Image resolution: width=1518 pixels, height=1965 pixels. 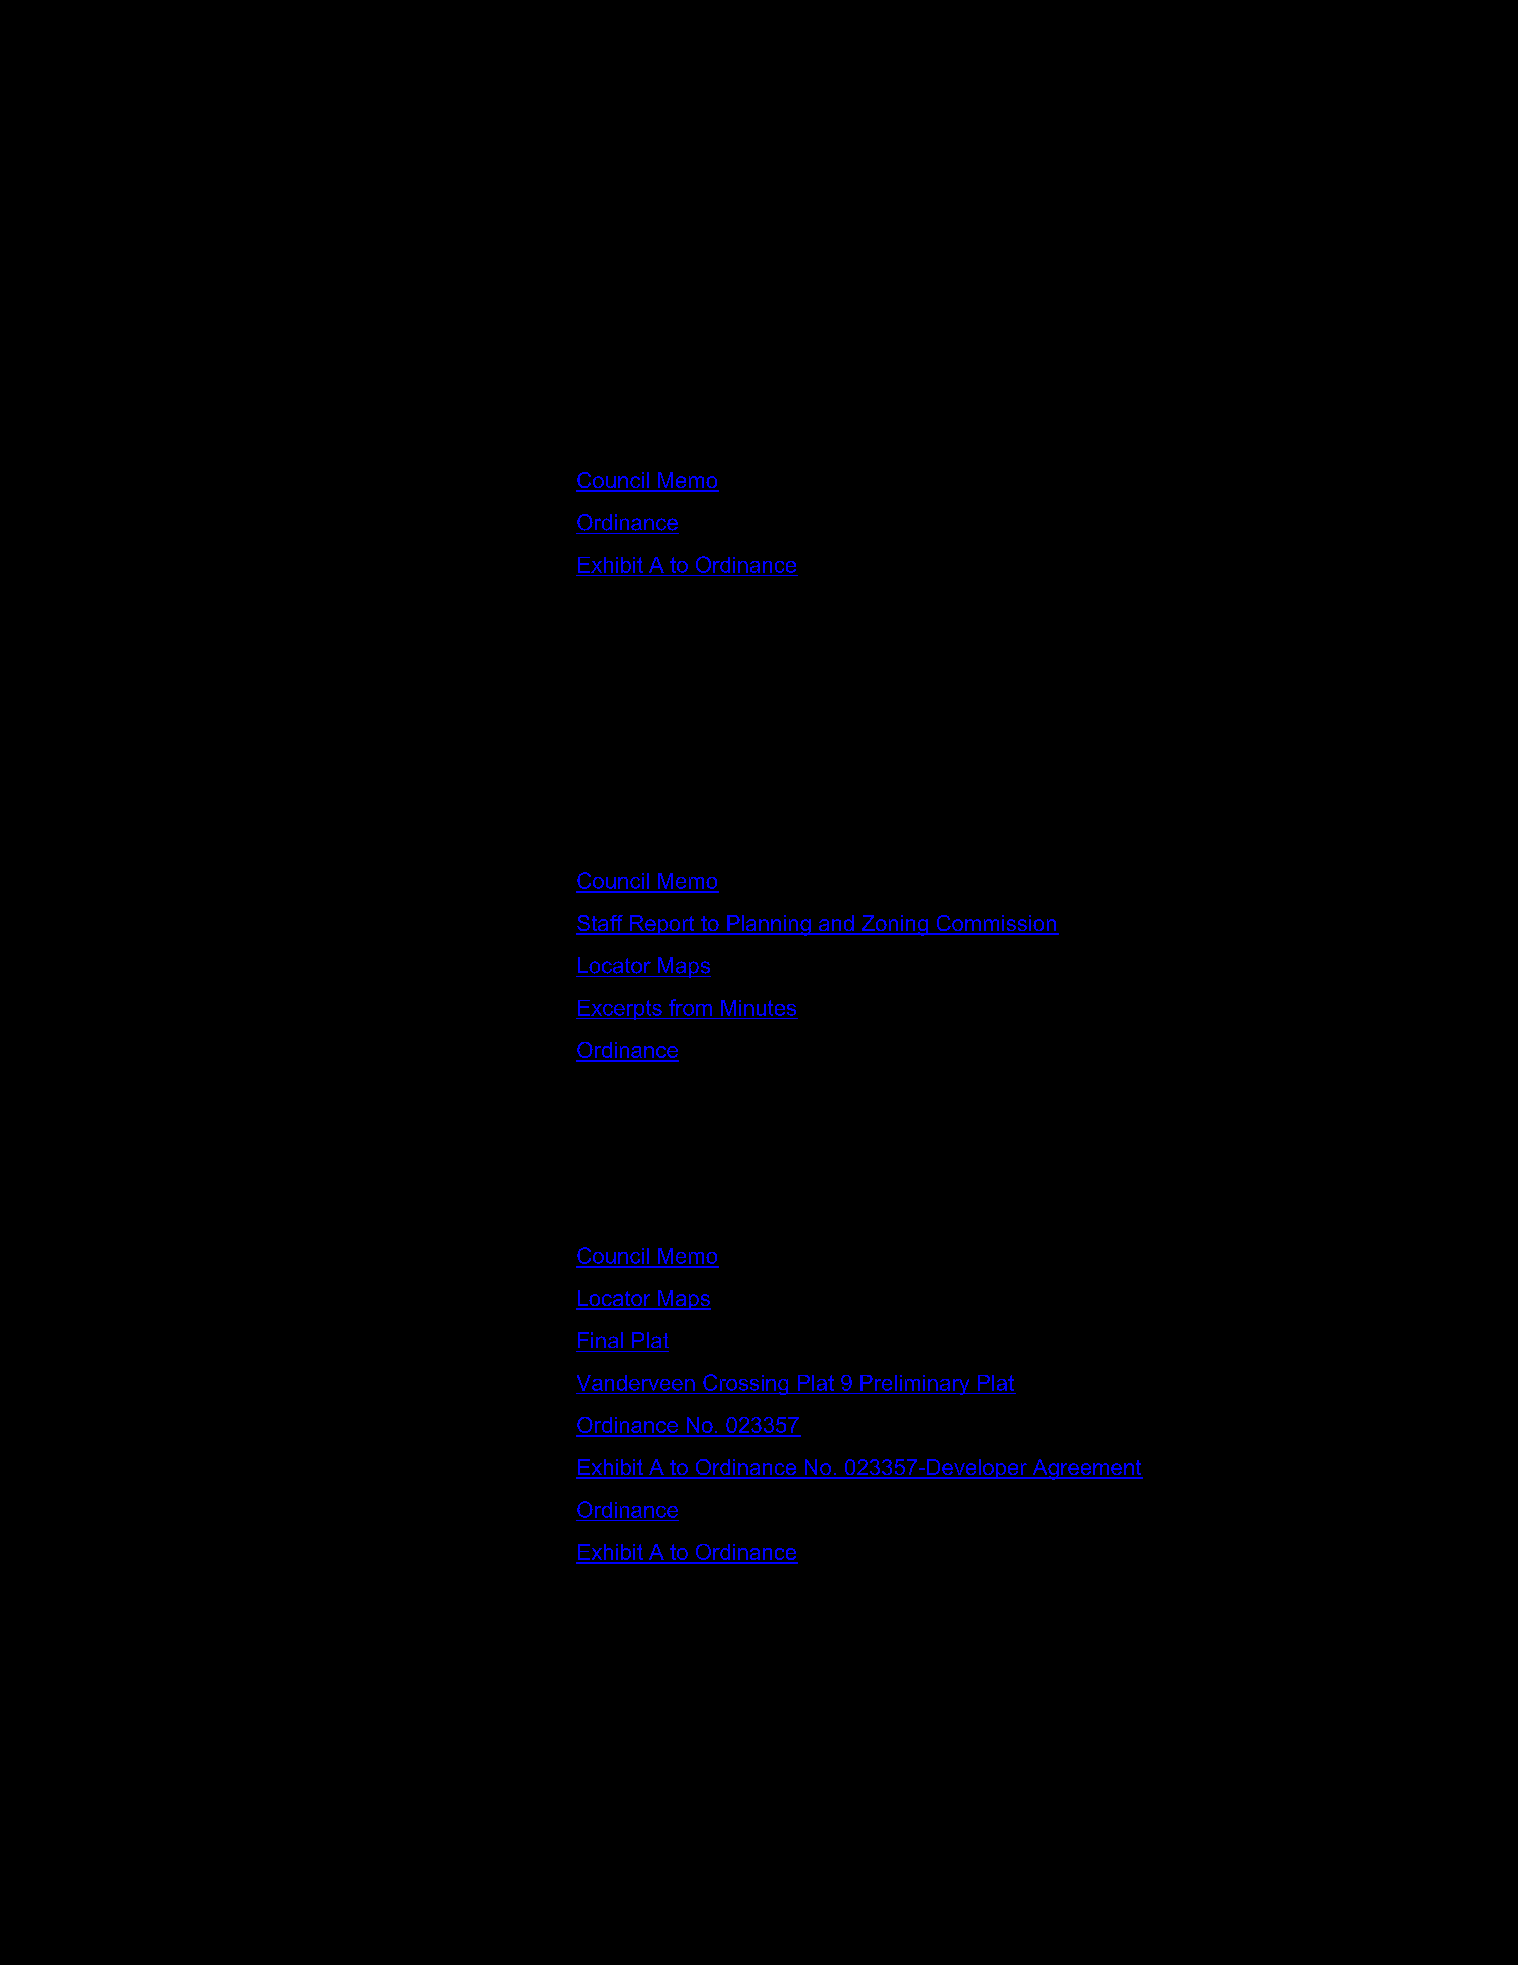 I want to click on Report, so click(x=662, y=925).
